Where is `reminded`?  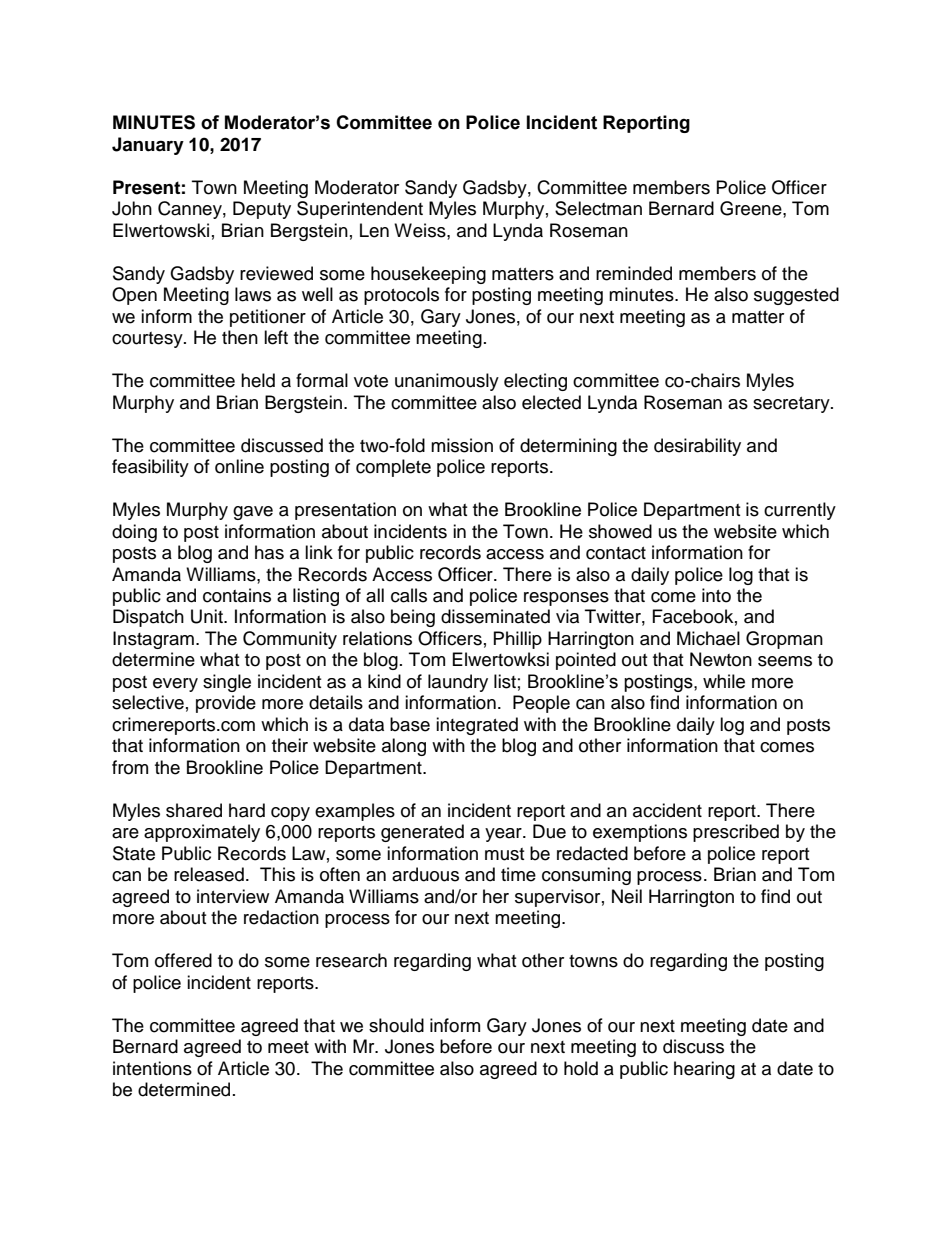
reminded is located at coordinates (634, 273).
